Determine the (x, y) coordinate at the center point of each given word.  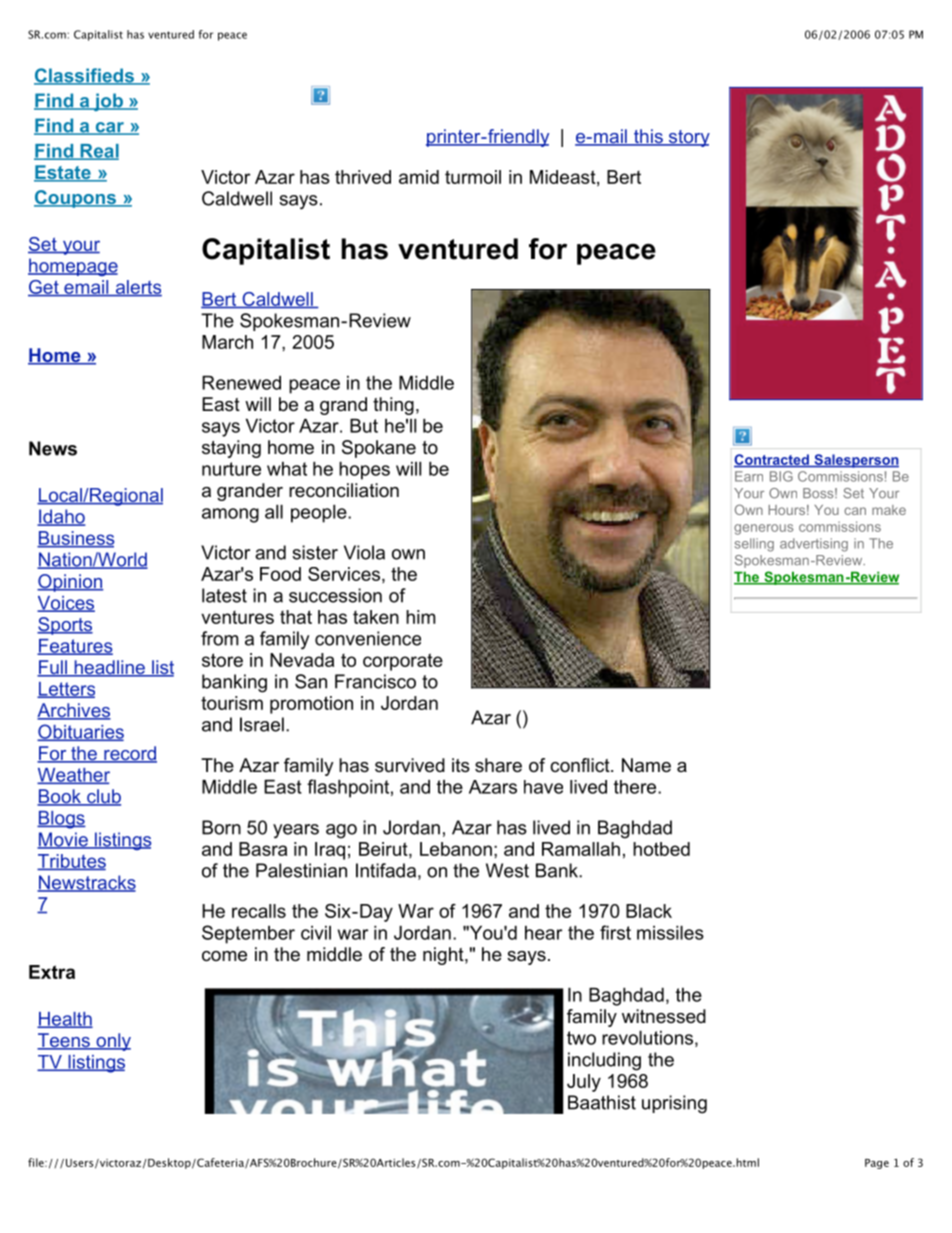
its (461, 765)
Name (646, 765)
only (112, 1042)
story (688, 138)
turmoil (473, 177)
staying (231, 449)
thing (393, 406)
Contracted (772, 460)
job (108, 102)
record (129, 754)
